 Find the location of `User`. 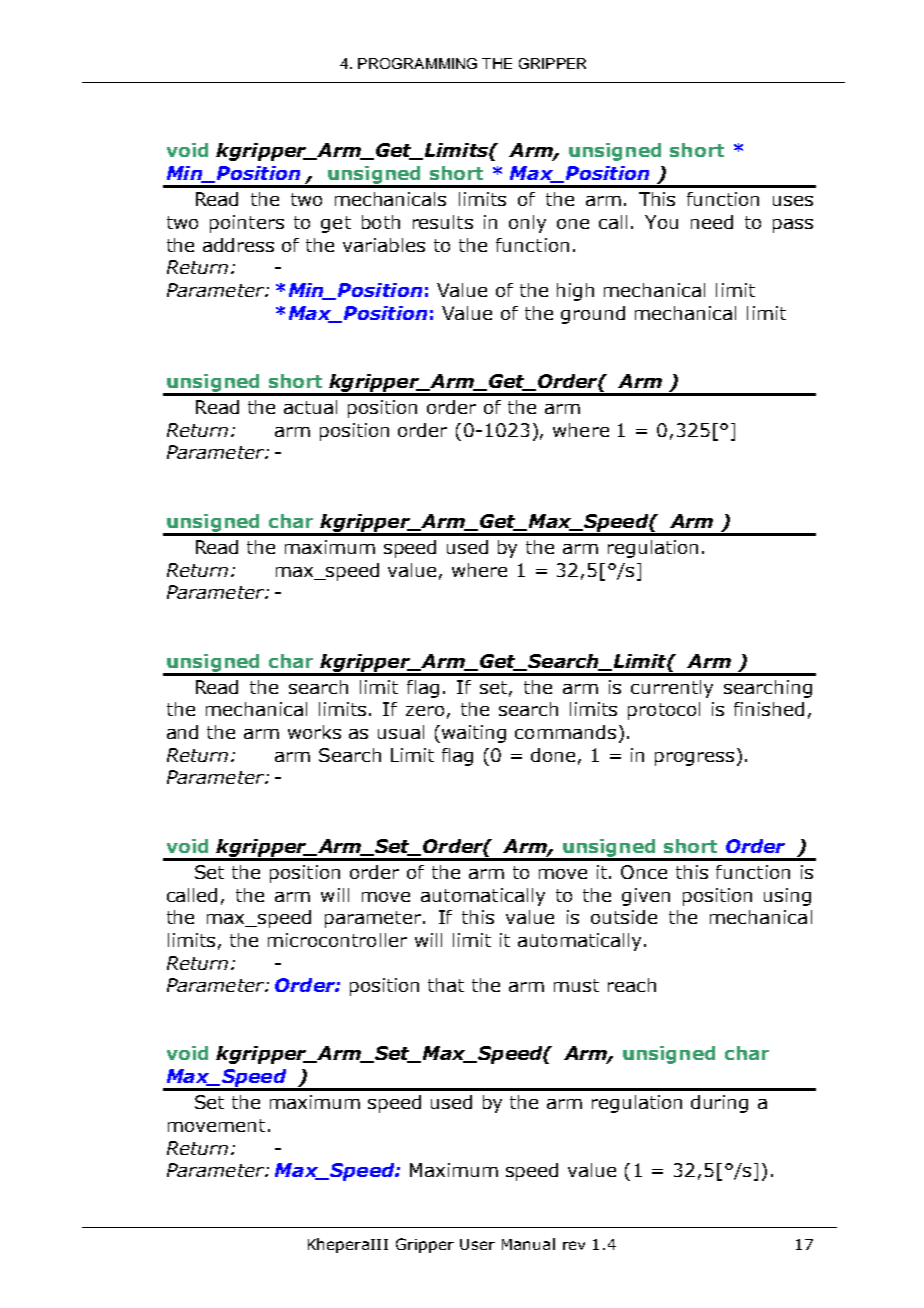

User is located at coordinates (477, 1244).
